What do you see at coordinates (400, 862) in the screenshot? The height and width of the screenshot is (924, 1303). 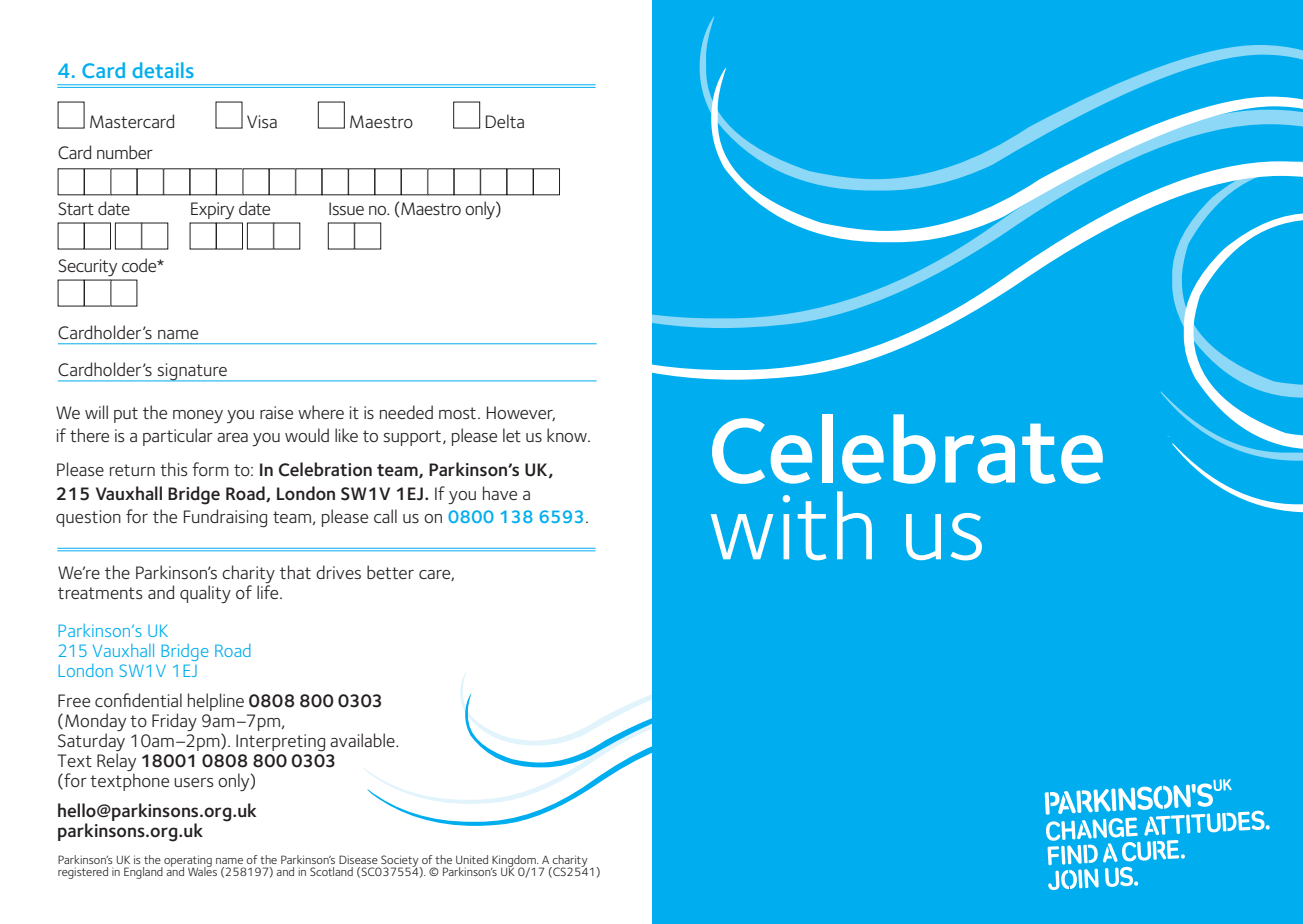 I see `Society` at bounding box center [400, 862].
